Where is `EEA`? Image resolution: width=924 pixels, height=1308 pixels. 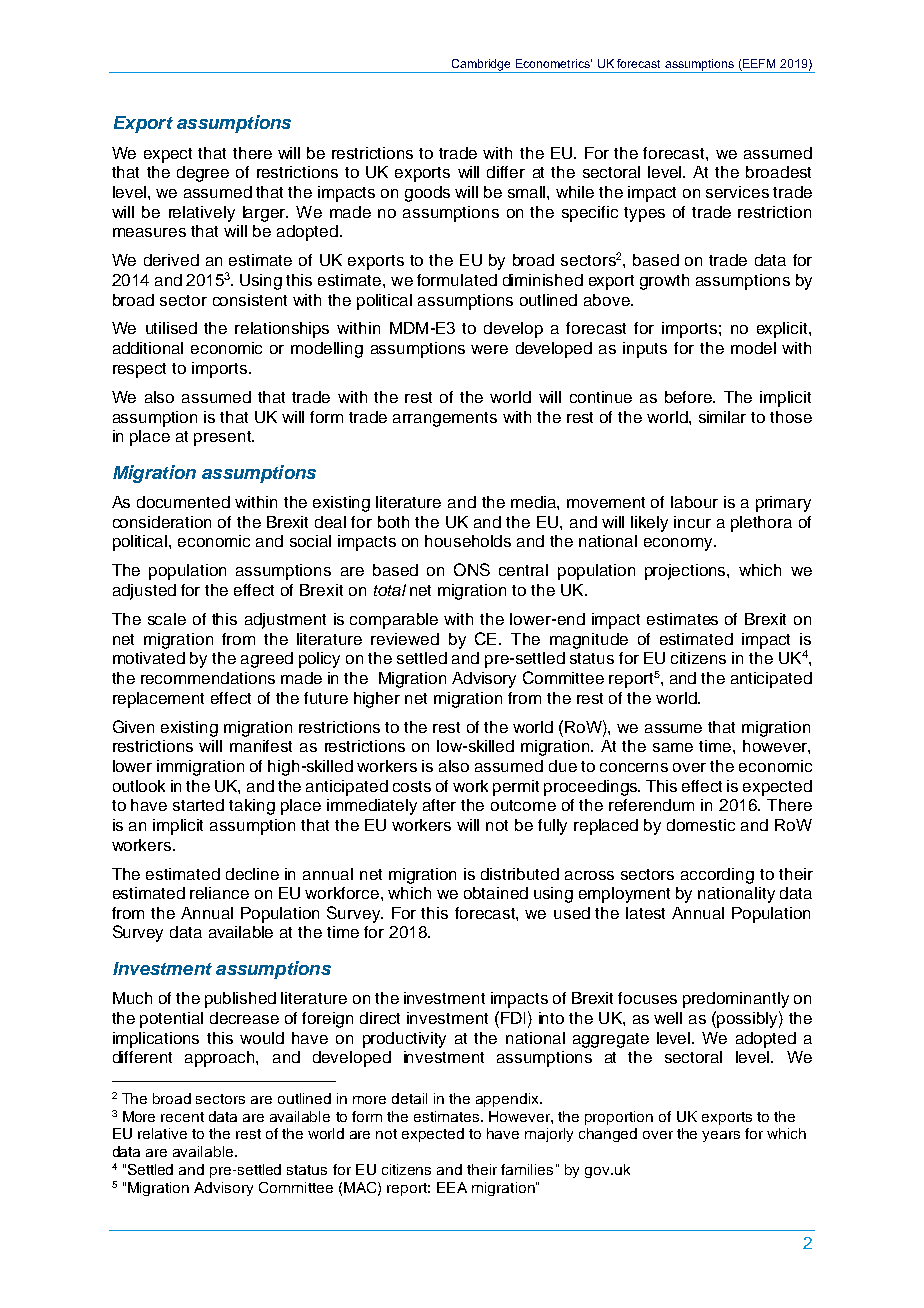
EEA is located at coordinates (452, 1187).
